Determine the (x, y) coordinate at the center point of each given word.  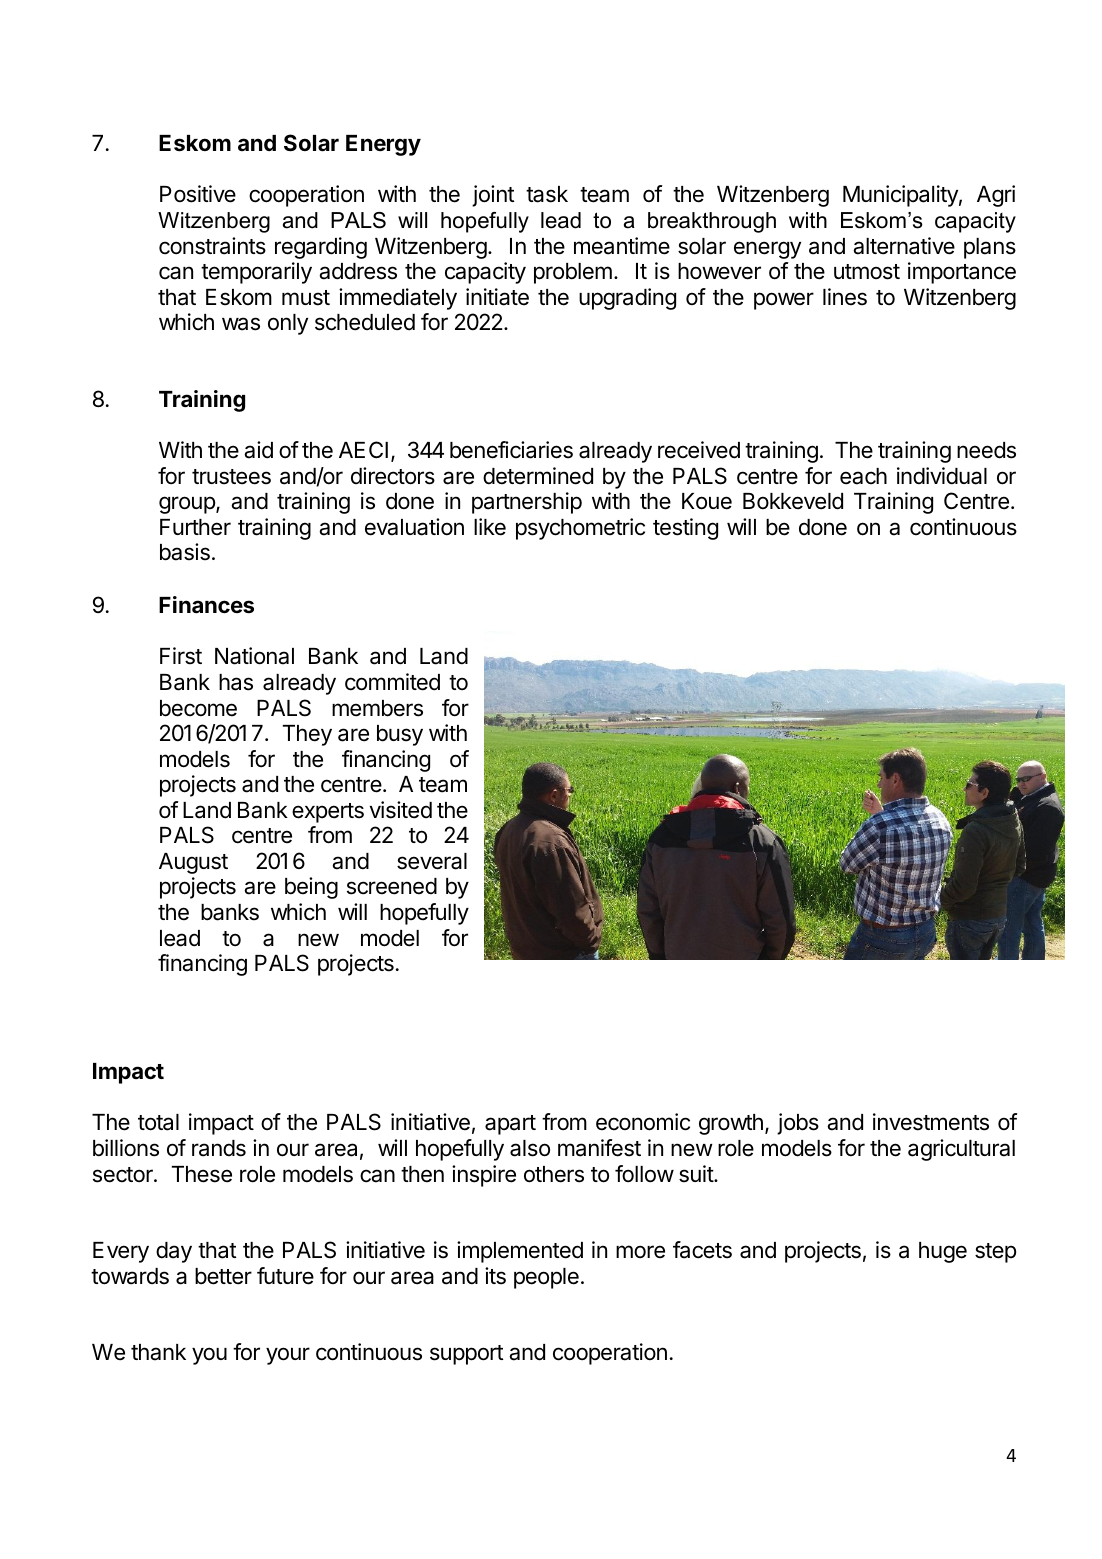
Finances (206, 605)
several (432, 861)
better (223, 1276)
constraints (212, 246)
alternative (904, 246)
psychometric (580, 529)
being (311, 888)
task (547, 194)
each (863, 476)
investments (931, 1122)
